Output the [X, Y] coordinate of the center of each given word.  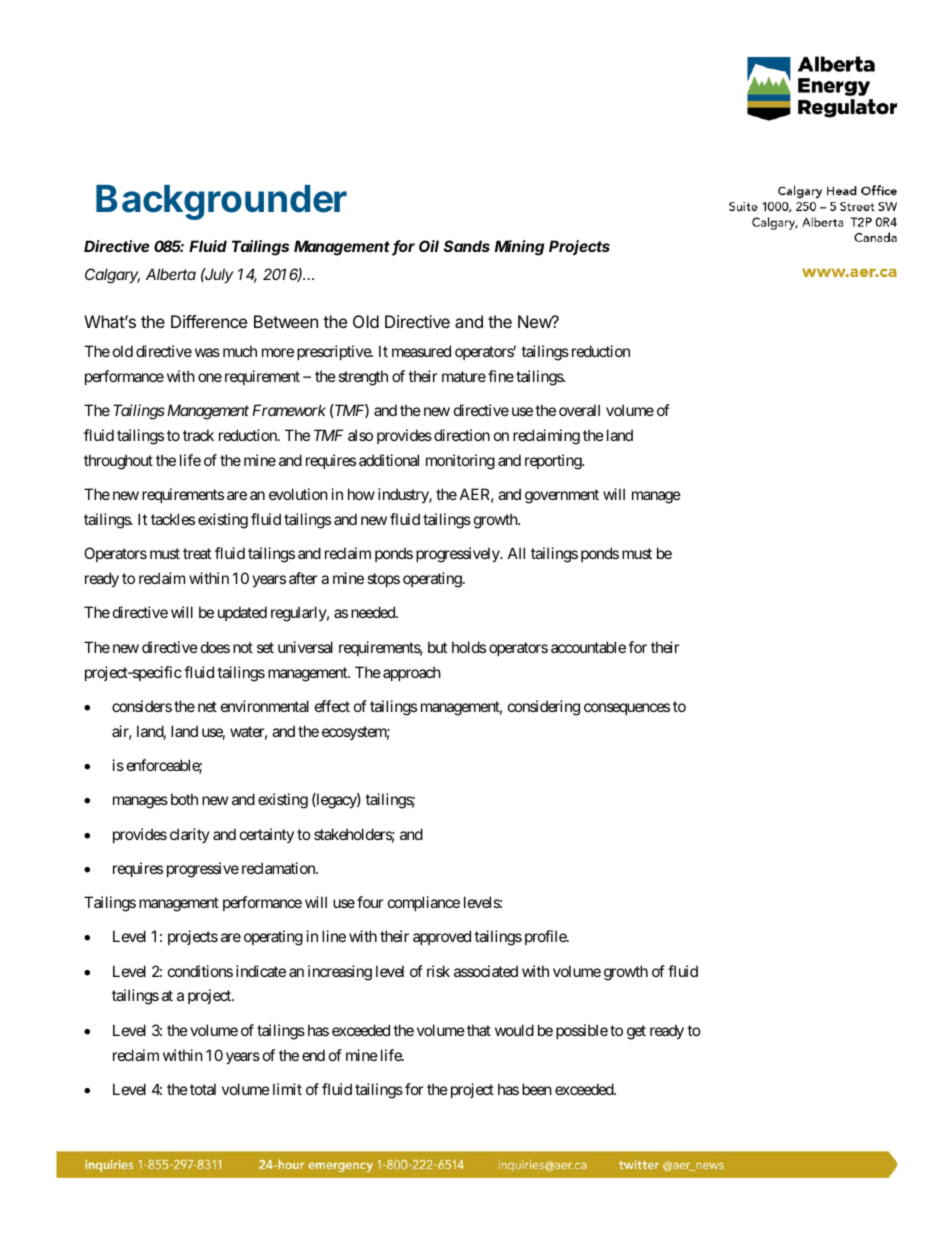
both [184, 799]
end [313, 1055]
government [562, 496]
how [361, 494]
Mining [519, 248]
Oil [429, 246]
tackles [173, 519]
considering [544, 708]
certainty [267, 835]
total [203, 1089]
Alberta [171, 274]
